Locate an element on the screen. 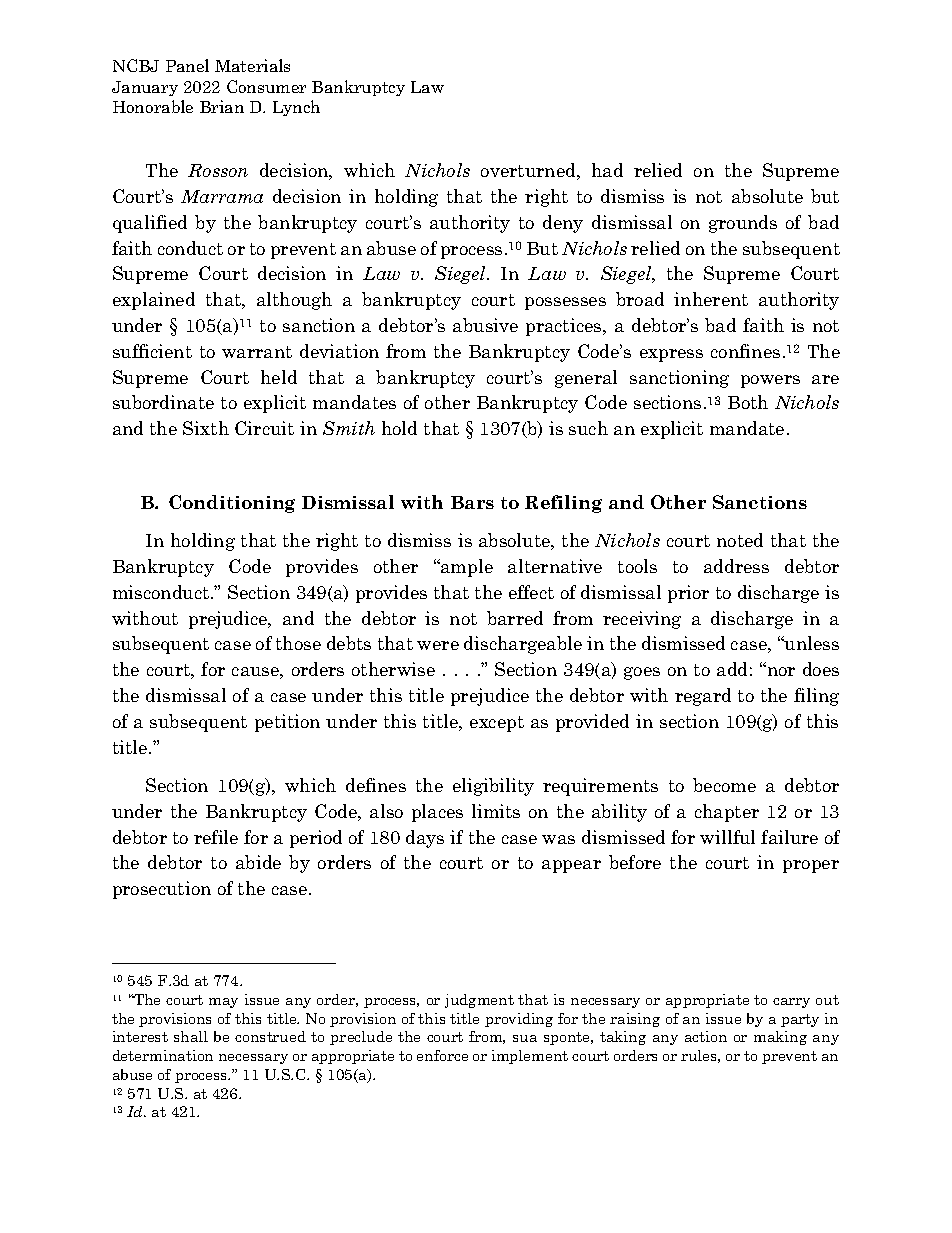 The height and width of the screenshot is (1233, 952). judgment is located at coordinates (479, 1001).
